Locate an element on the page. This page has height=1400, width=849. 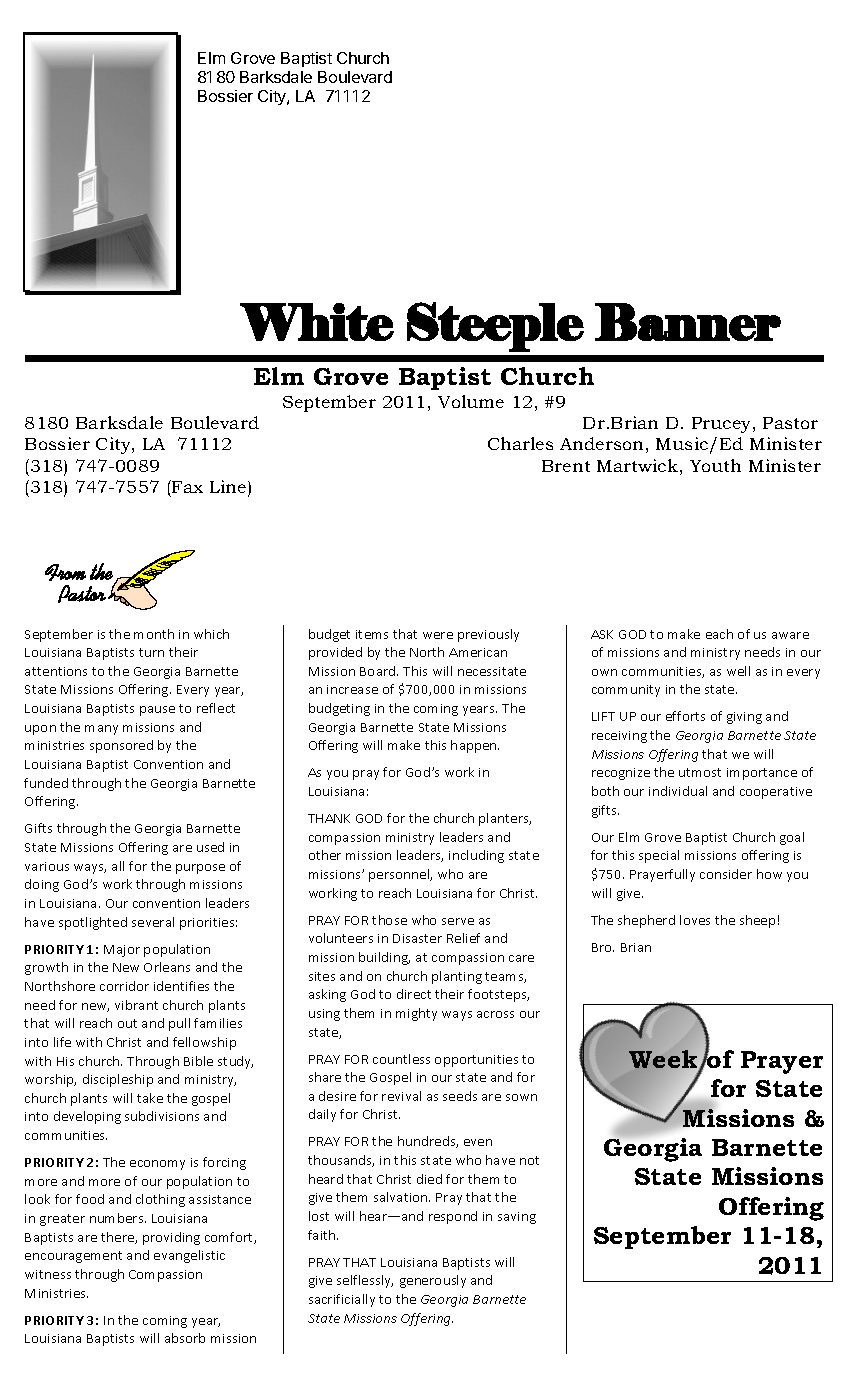
White is located at coordinates (317, 322).
